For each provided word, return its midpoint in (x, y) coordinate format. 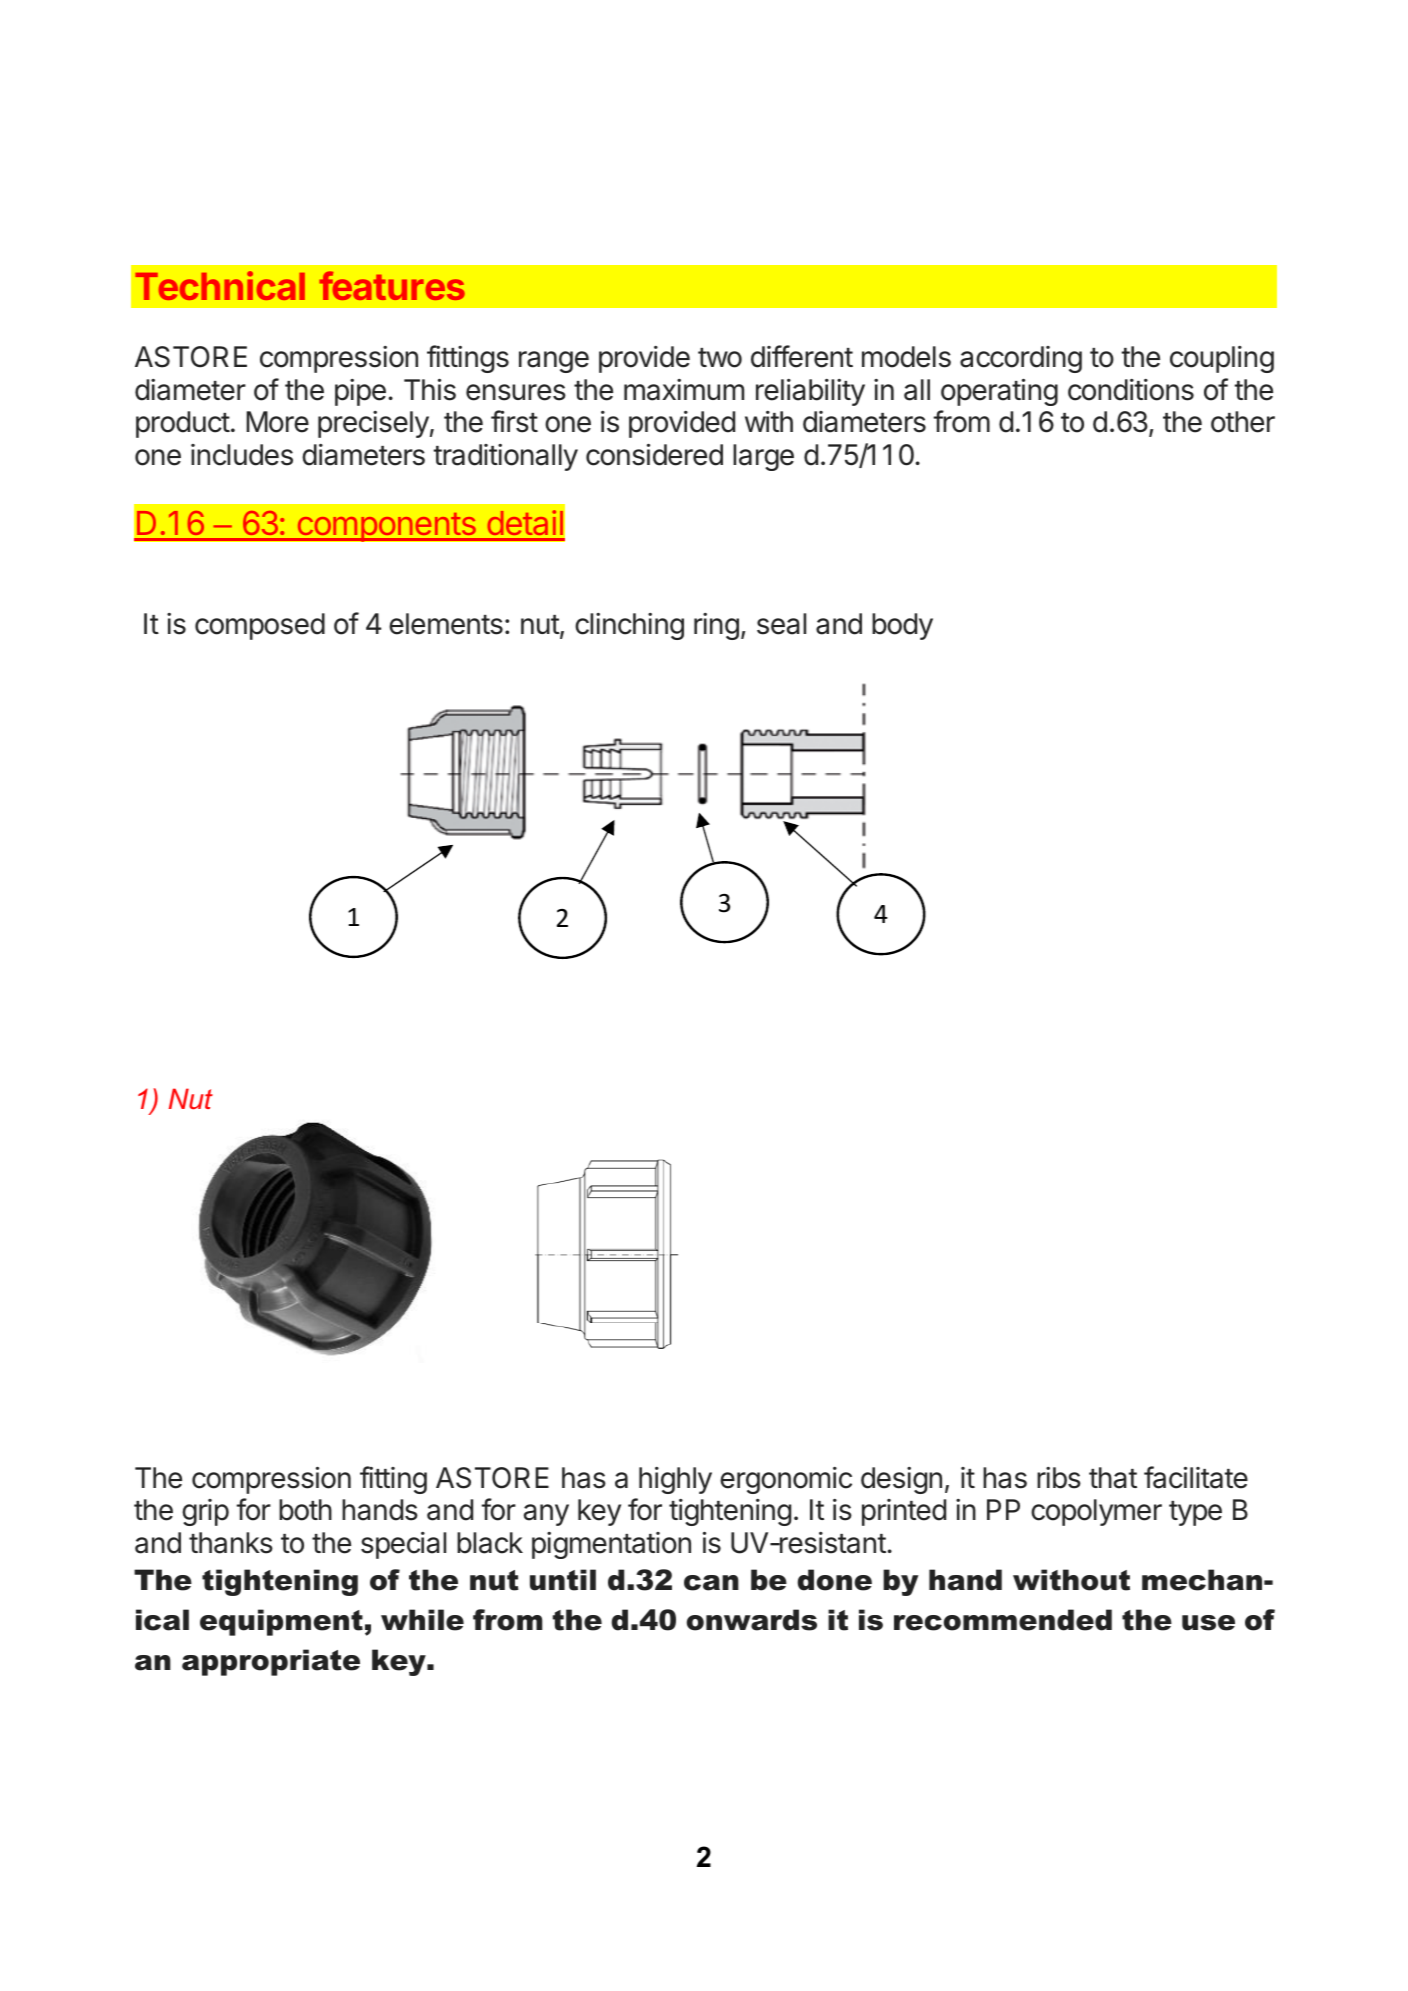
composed (260, 626)
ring (716, 626)
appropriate (271, 1662)
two (720, 358)
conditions (1131, 390)
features (392, 285)
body (902, 626)
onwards (752, 1620)
